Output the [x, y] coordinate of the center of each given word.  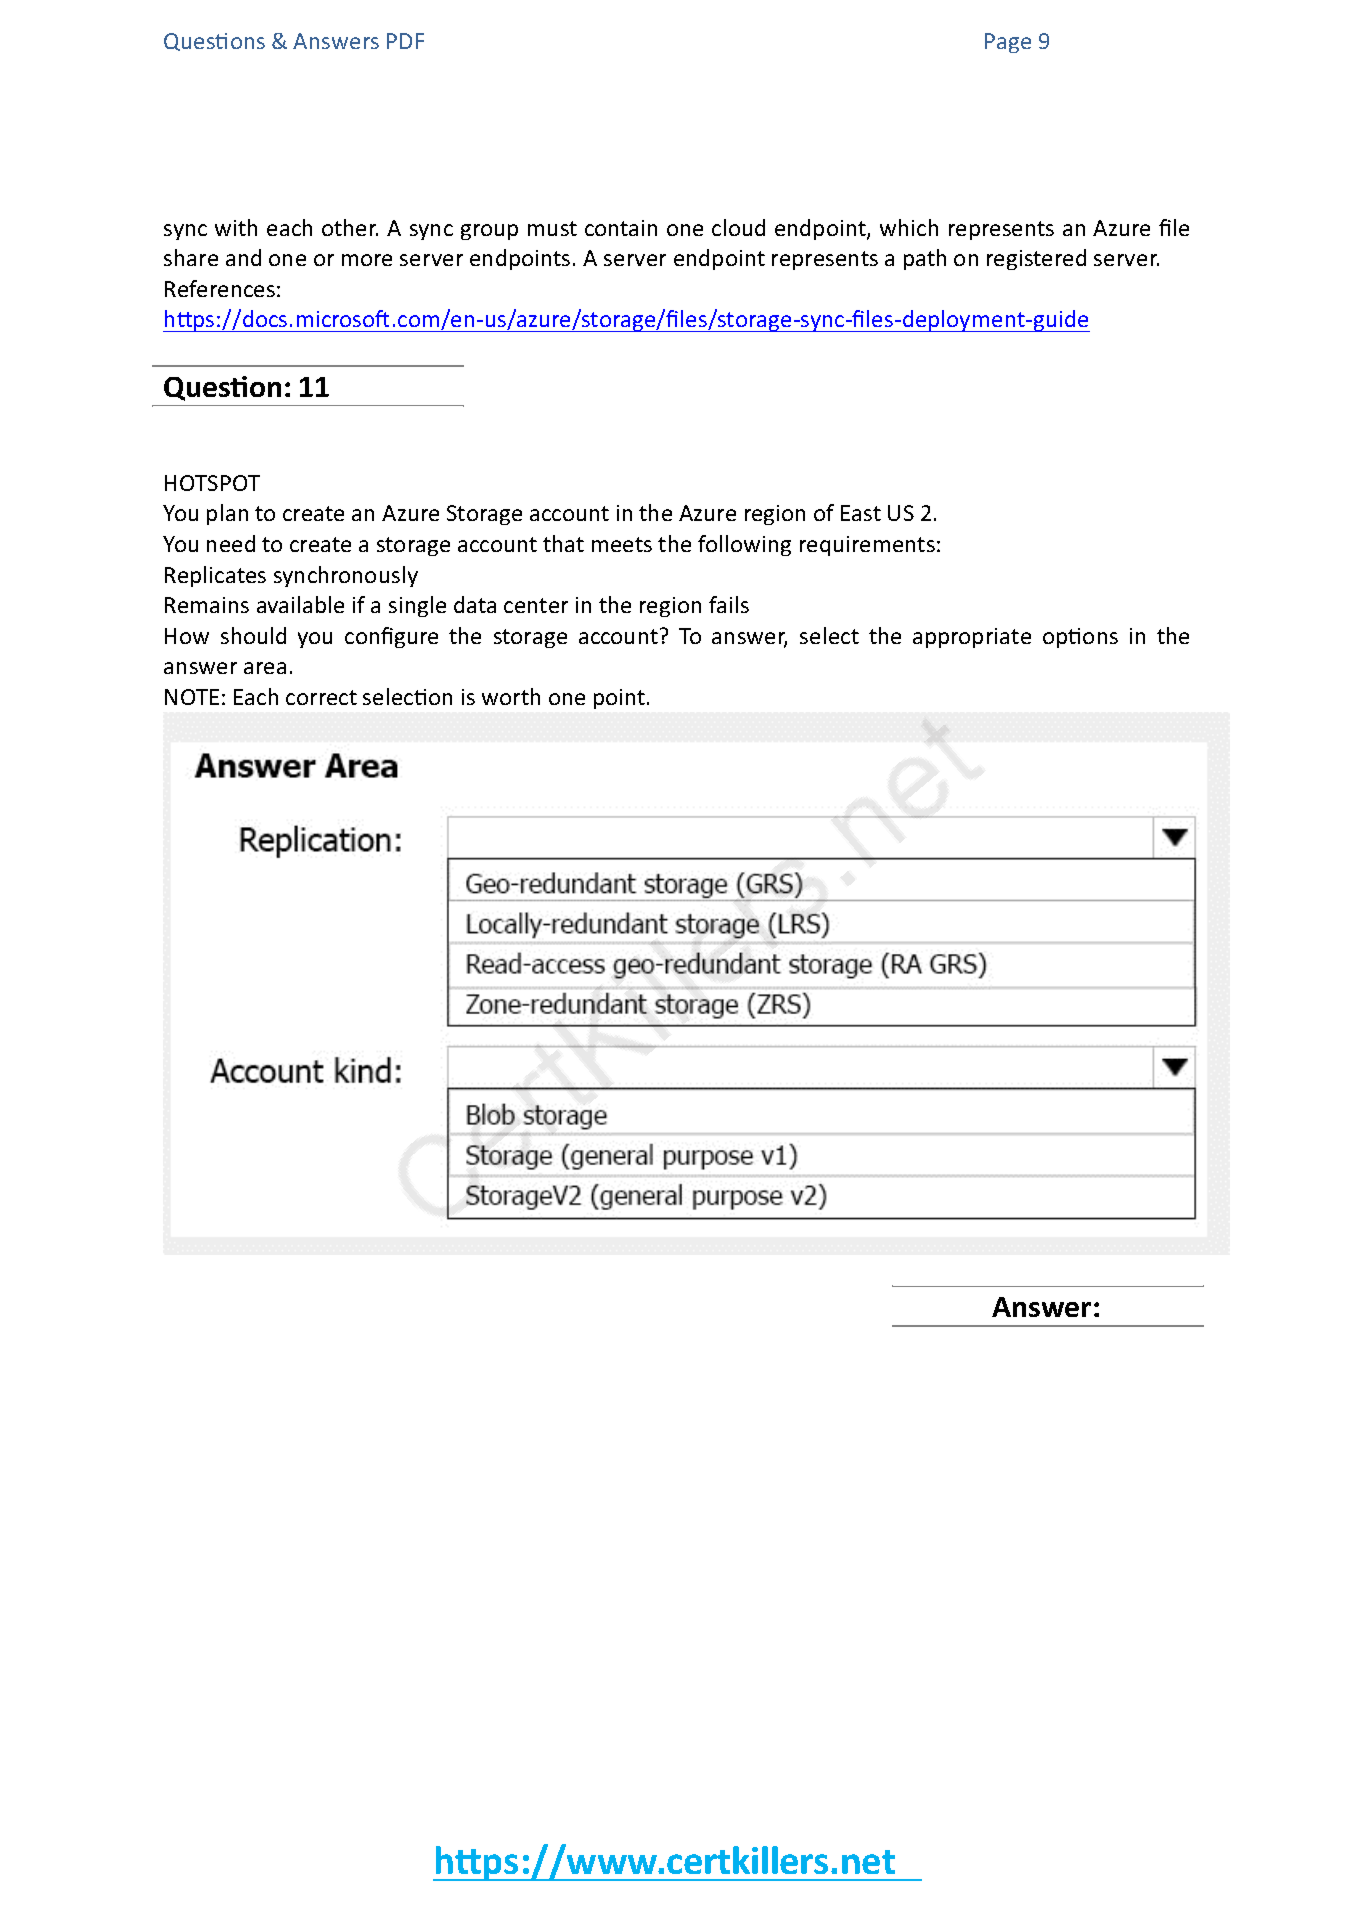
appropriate [972, 638]
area [265, 668]
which [909, 227]
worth [511, 696]
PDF [405, 41]
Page [1008, 43]
